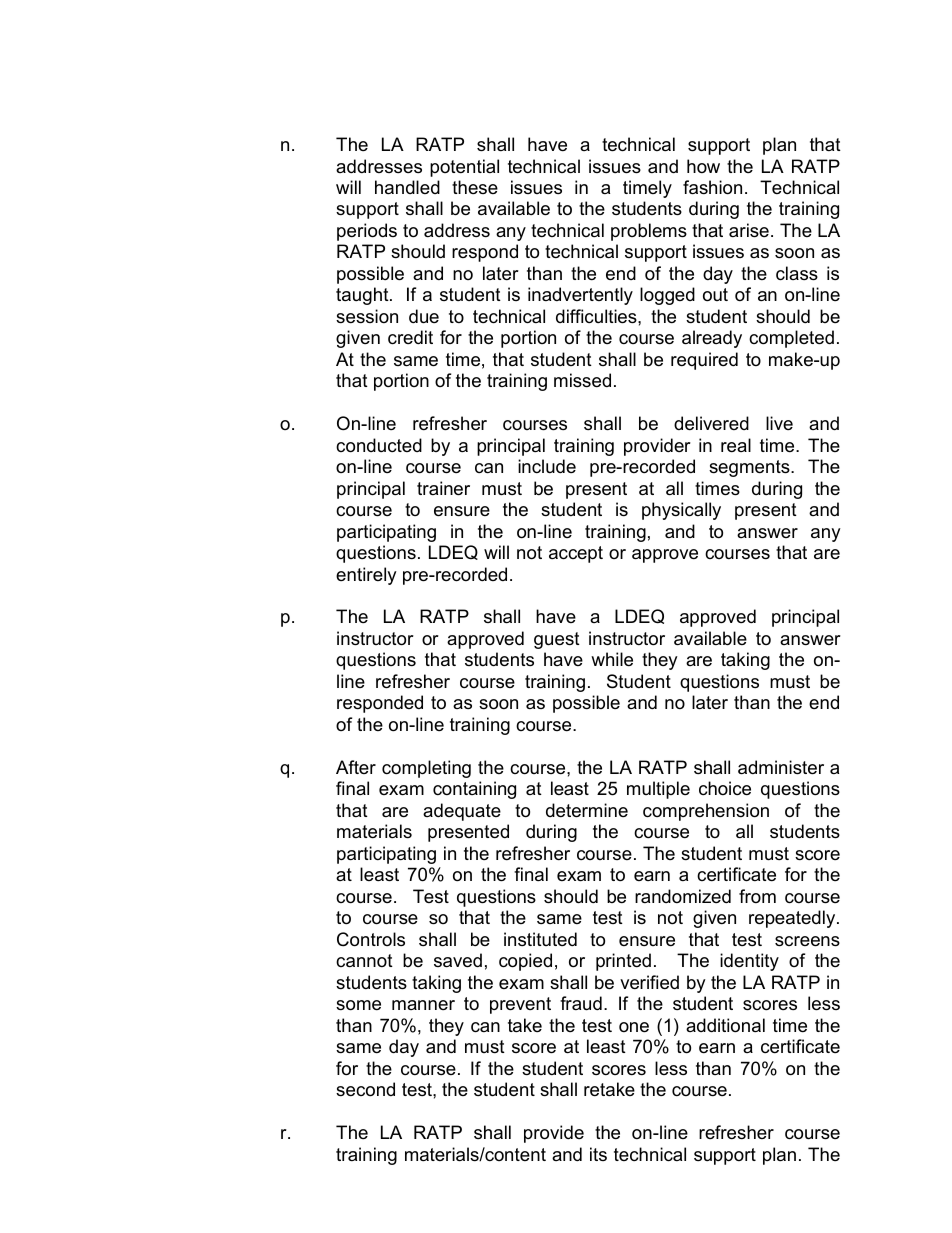  Describe the element at coordinates (781, 767) in the screenshot. I see `administer` at that location.
